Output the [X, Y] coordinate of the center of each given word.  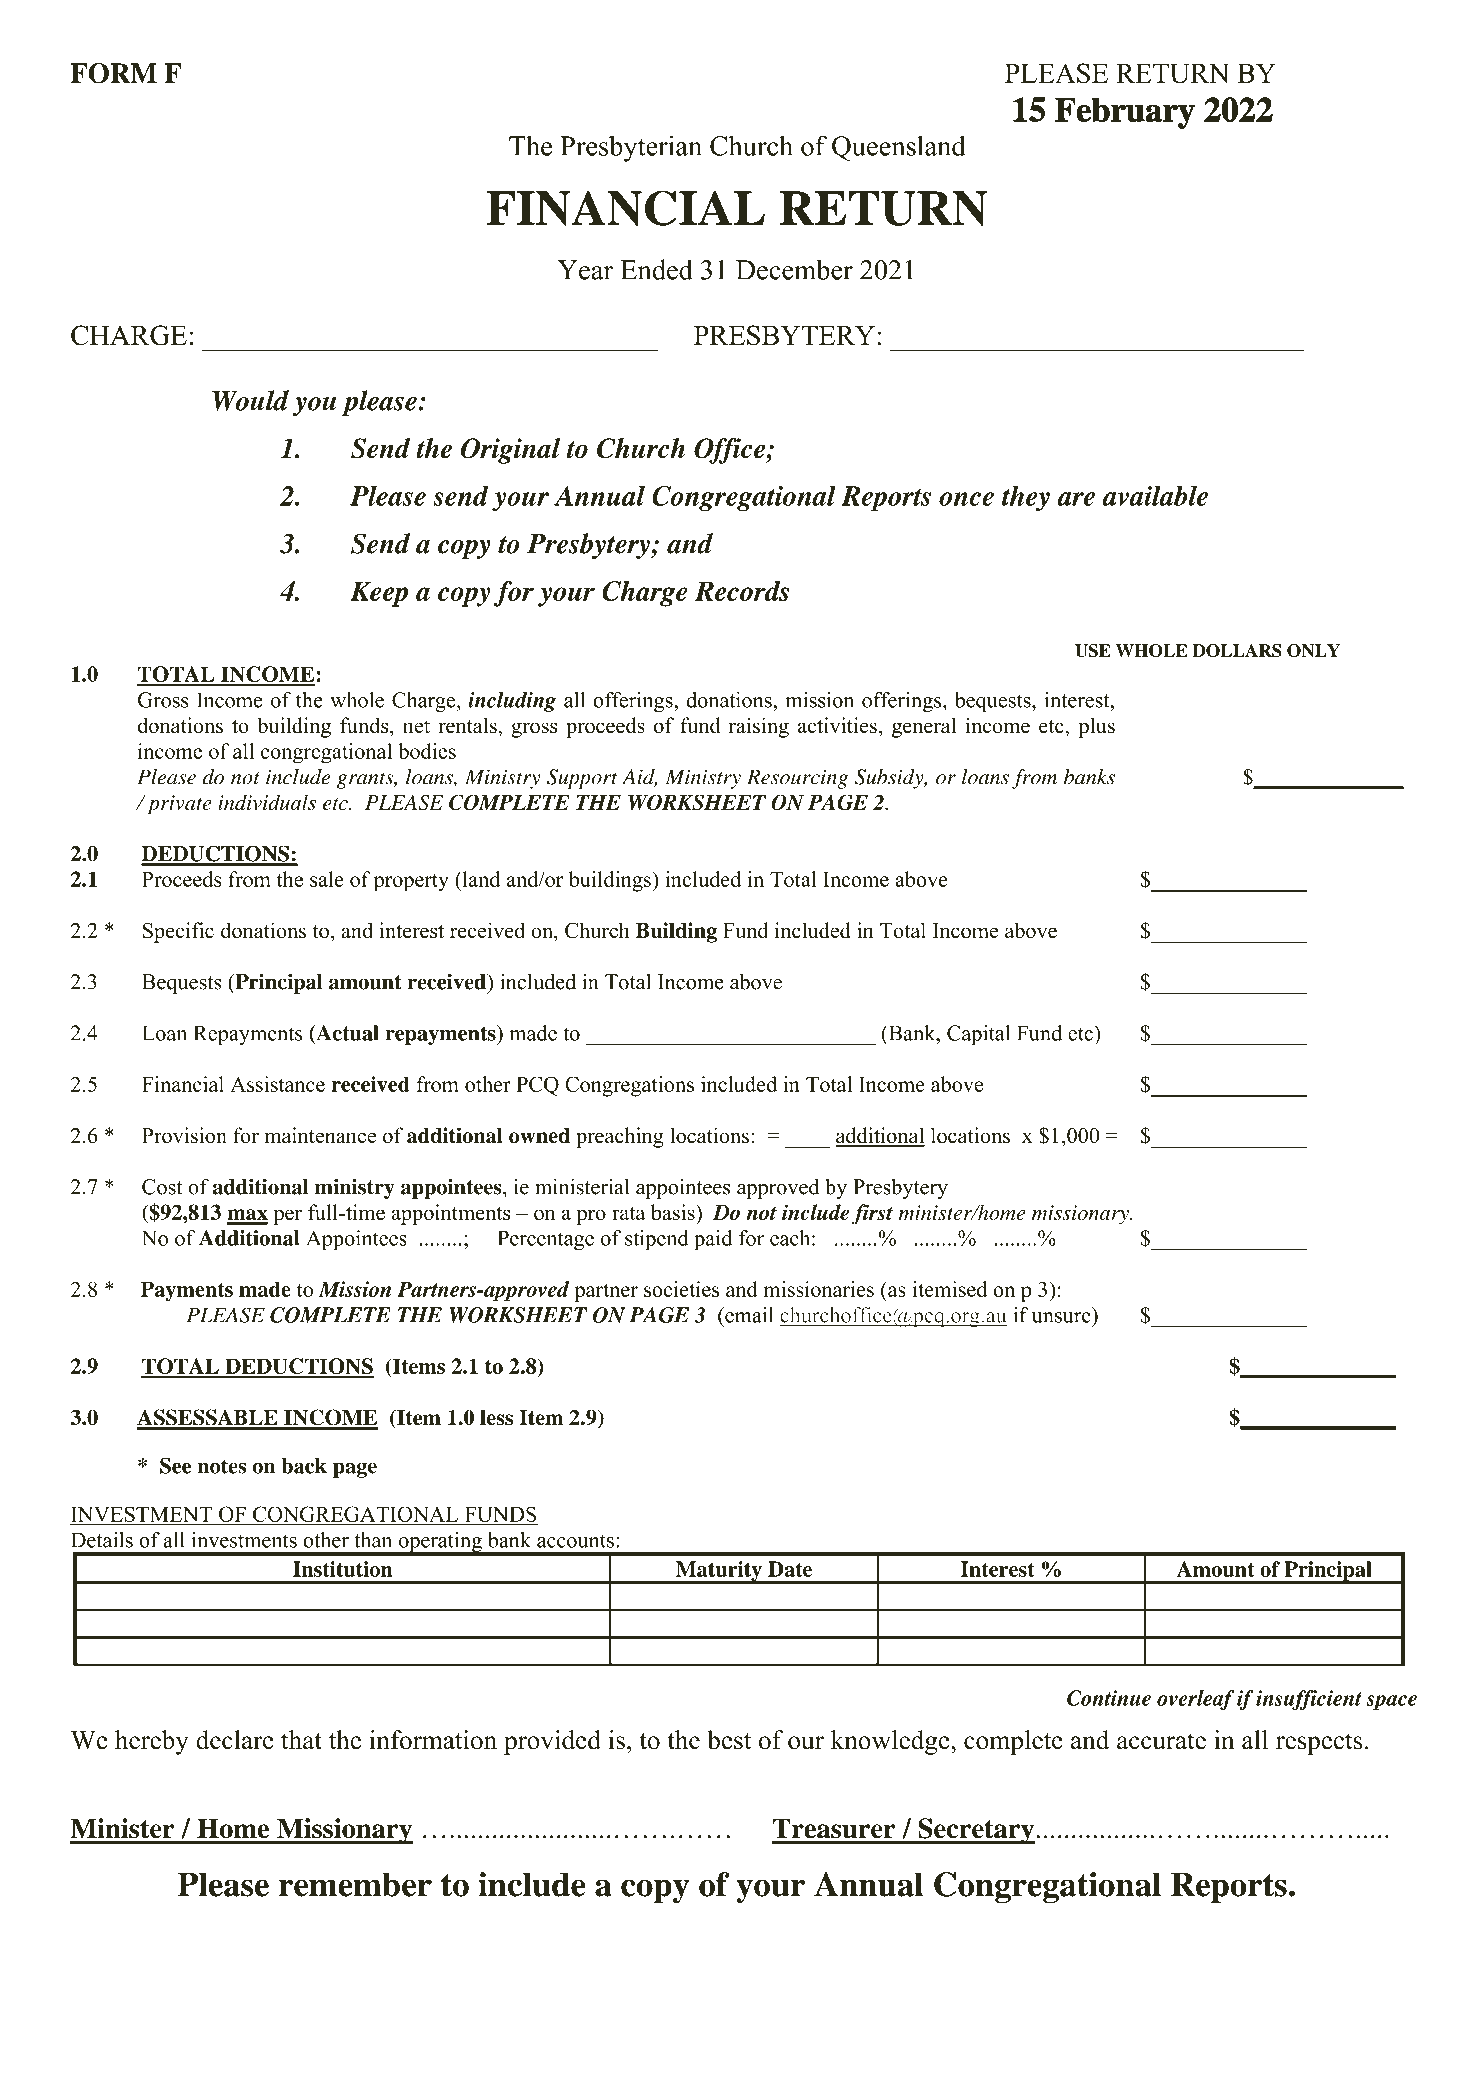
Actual [346, 1034]
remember [355, 1884]
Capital [978, 1035]
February [1125, 113]
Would [250, 400]
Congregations [629, 1086]
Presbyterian [631, 148]
